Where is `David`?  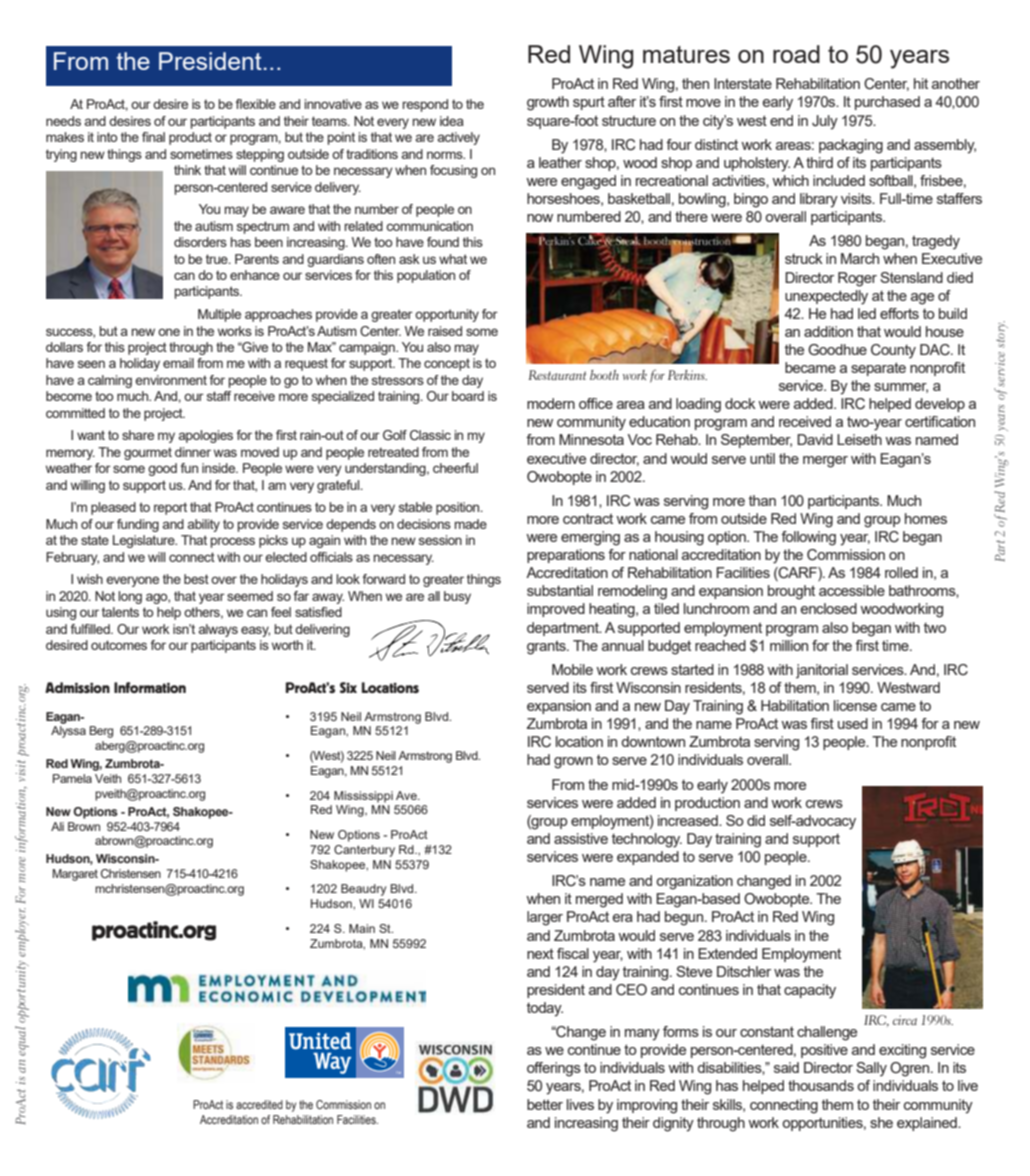
David is located at coordinates (815, 439).
